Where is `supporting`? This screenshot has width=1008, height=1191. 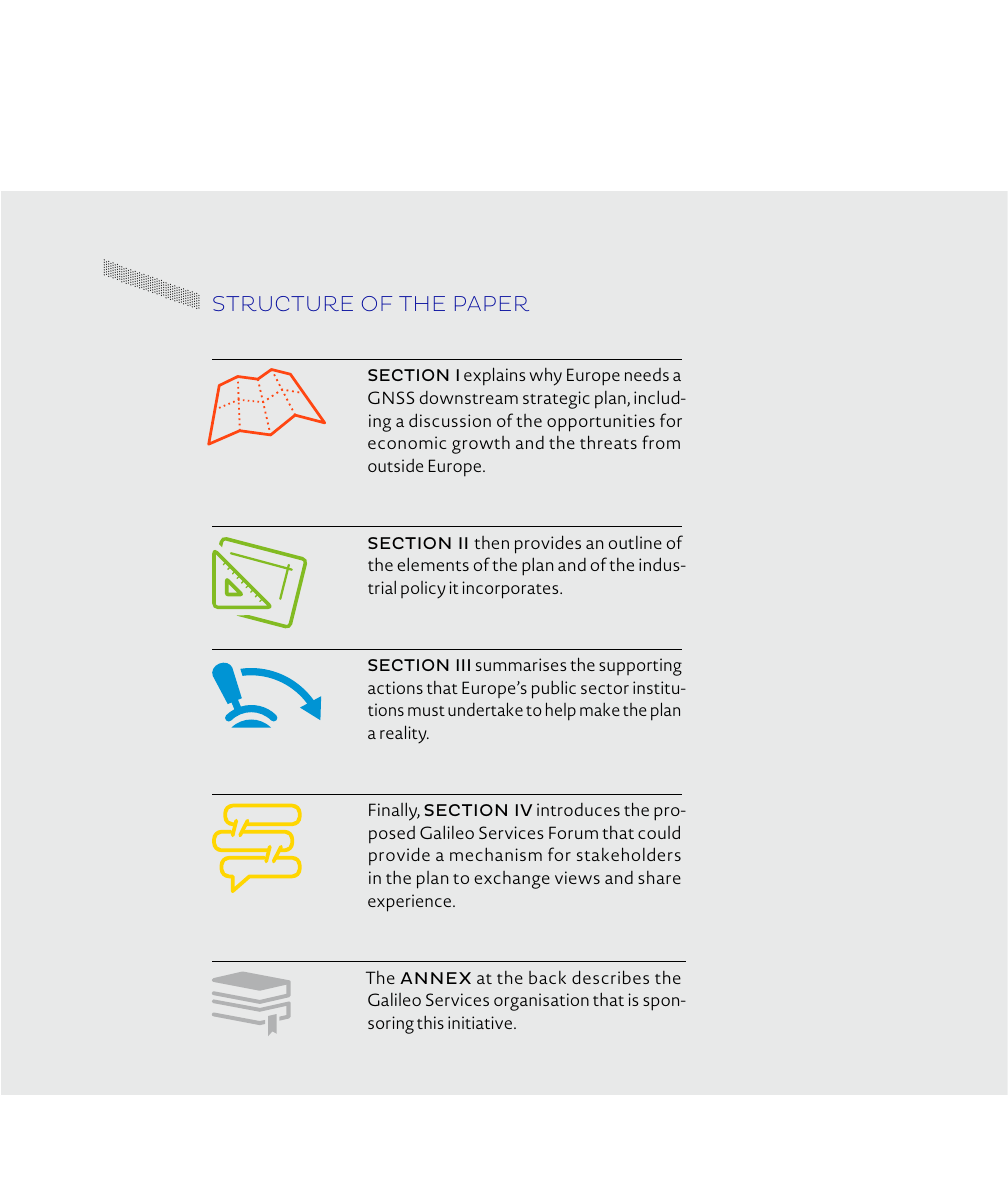 supporting is located at coordinates (640, 667).
